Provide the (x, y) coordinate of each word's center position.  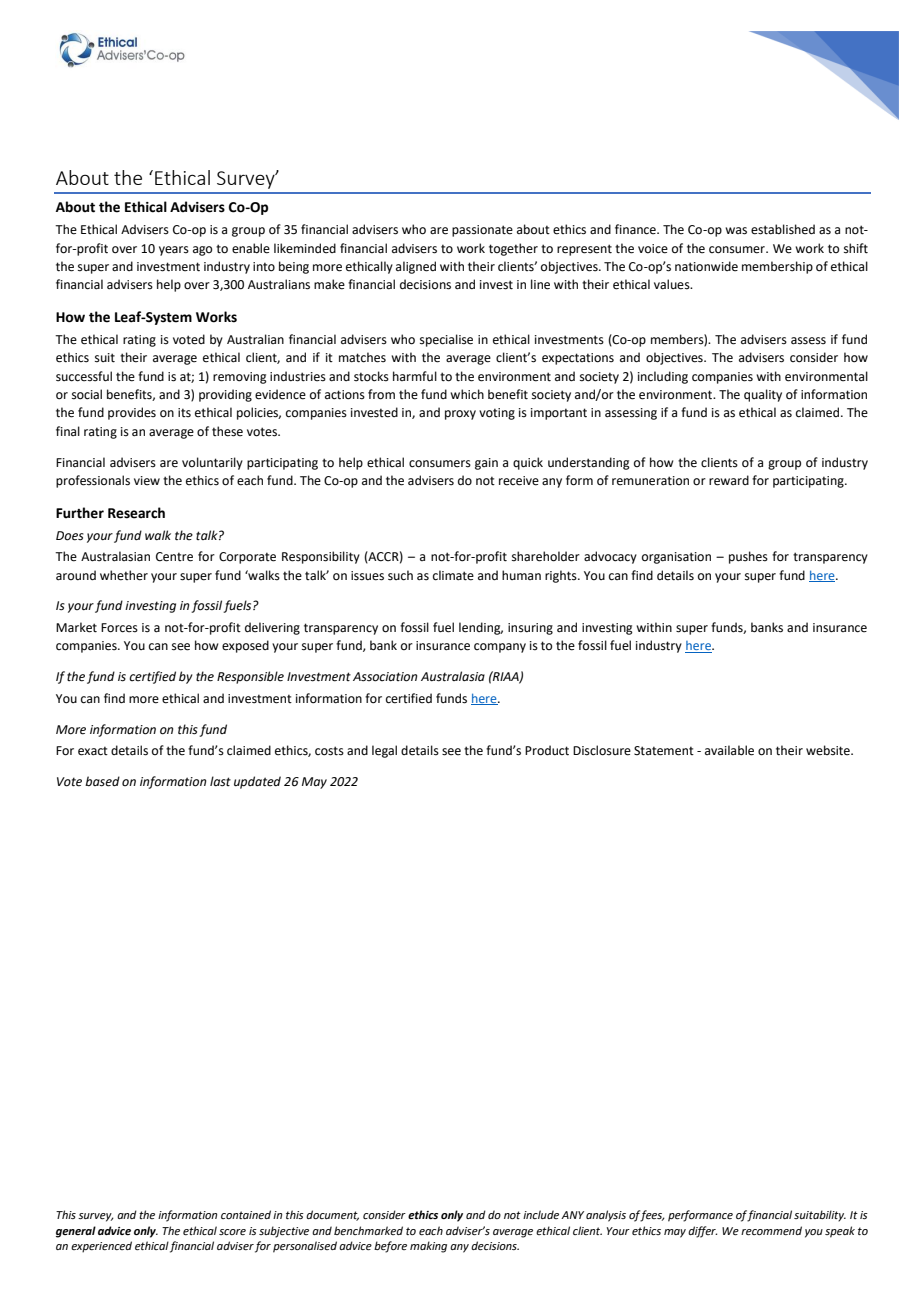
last (220, 781)
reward (729, 480)
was (736, 231)
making (428, 1247)
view (147, 481)
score (232, 1232)
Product (547, 750)
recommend (771, 1230)
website (829, 750)
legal (384, 751)
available (729, 750)
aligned (416, 267)
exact (93, 751)
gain (486, 464)
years (174, 251)
